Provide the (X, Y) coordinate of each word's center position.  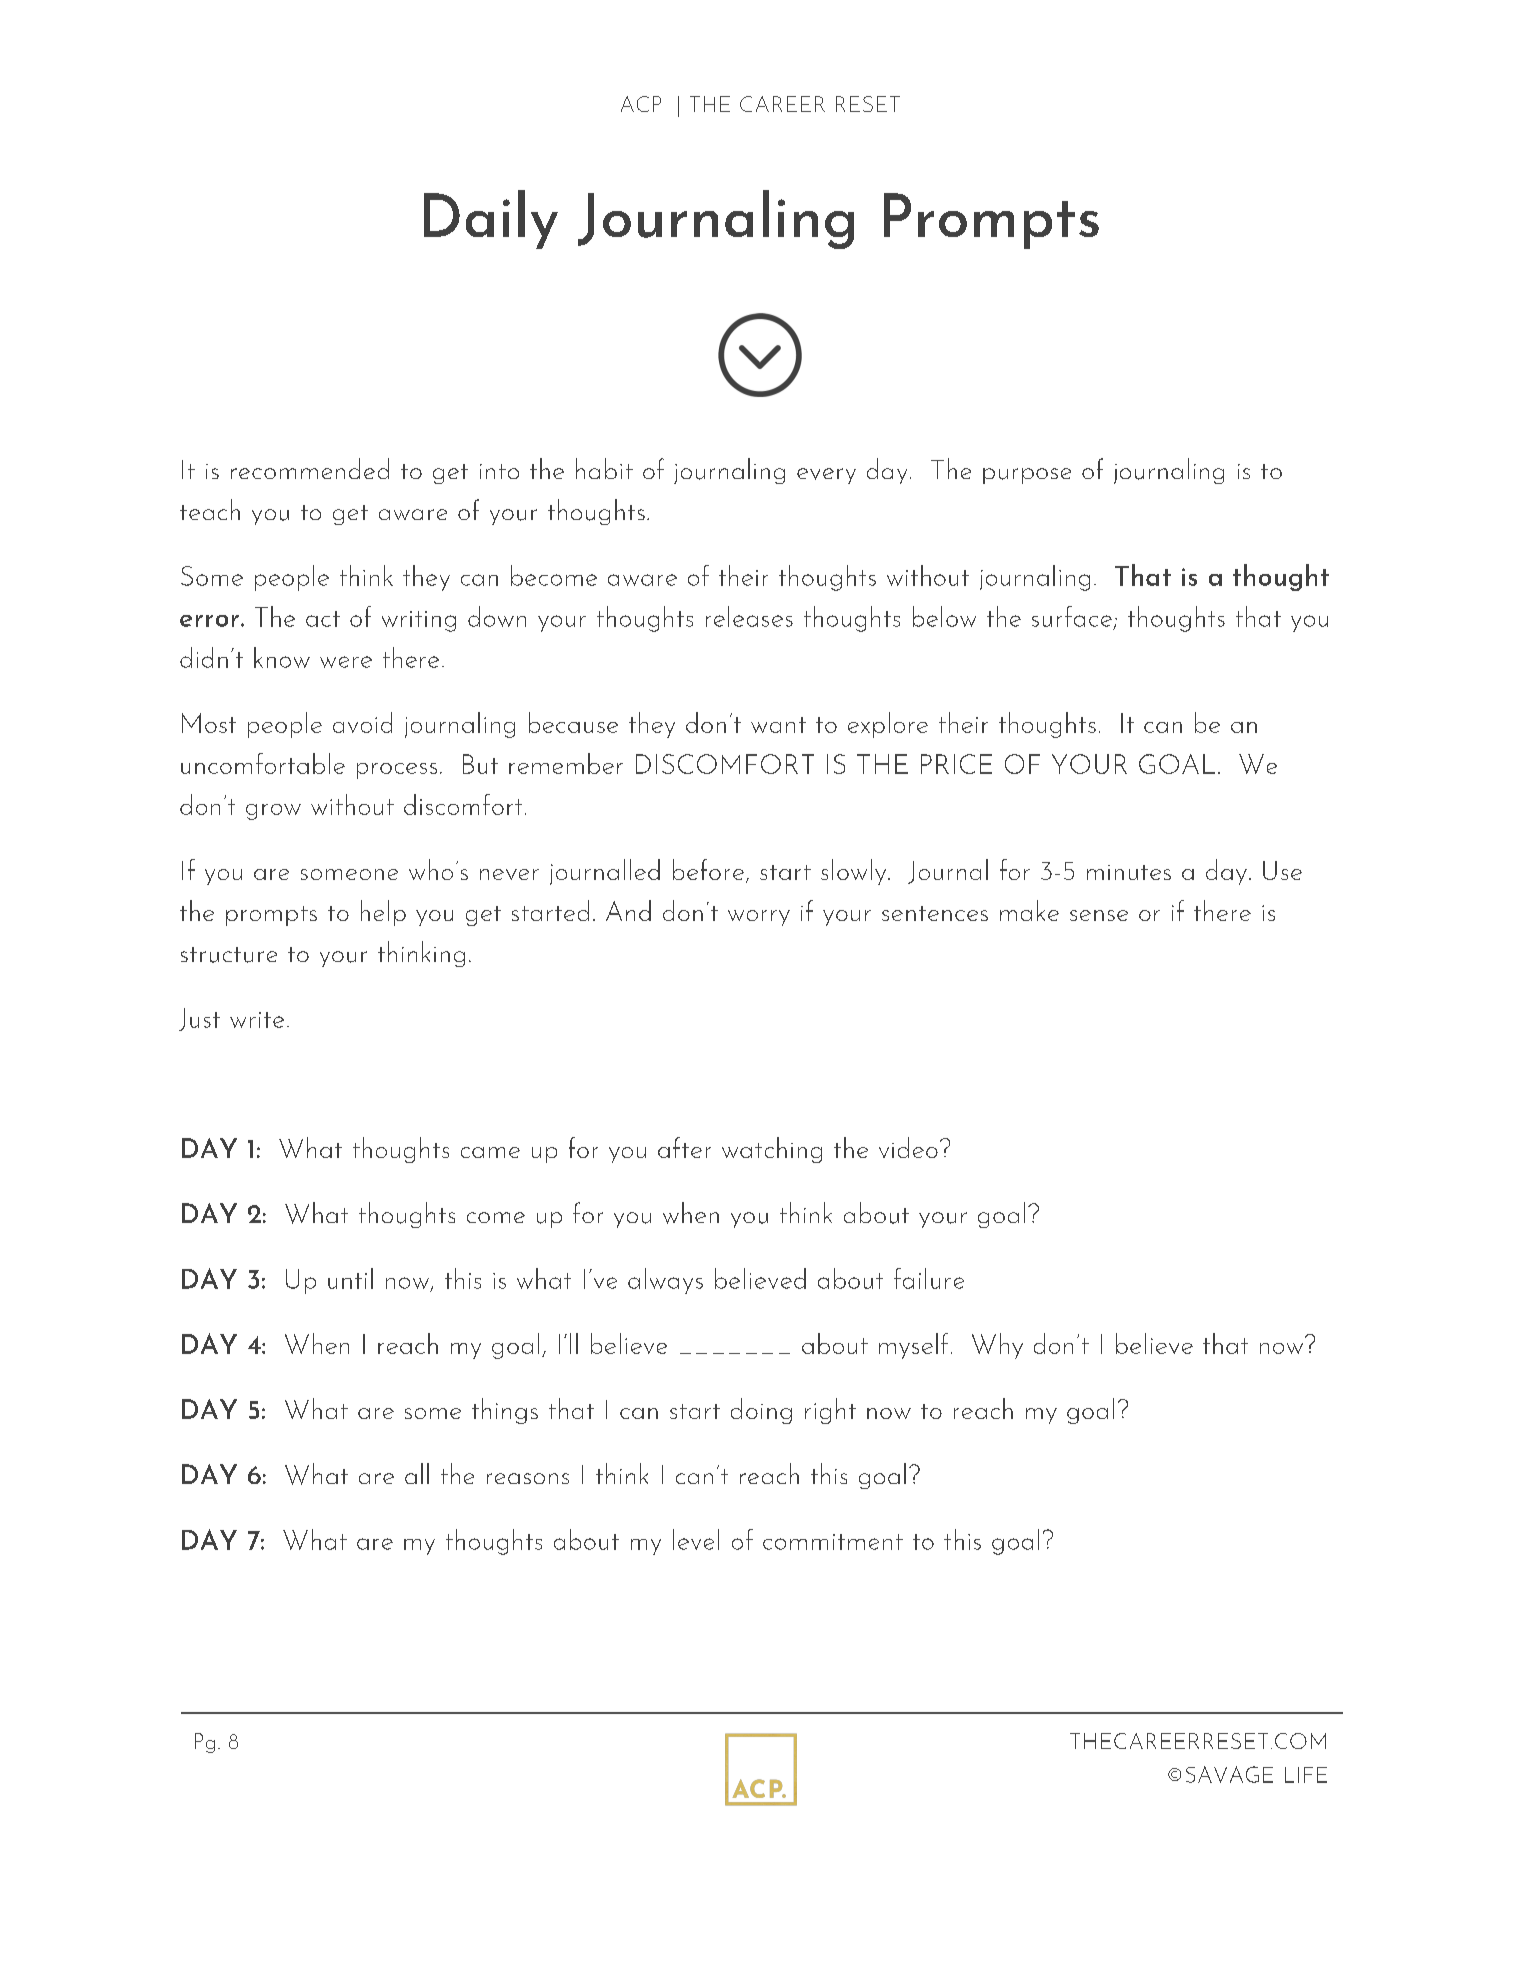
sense (1099, 915)
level (696, 1539)
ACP (641, 104)
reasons (528, 1478)
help (383, 913)
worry (759, 918)
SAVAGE (1229, 1774)
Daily (491, 219)
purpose (1027, 476)
